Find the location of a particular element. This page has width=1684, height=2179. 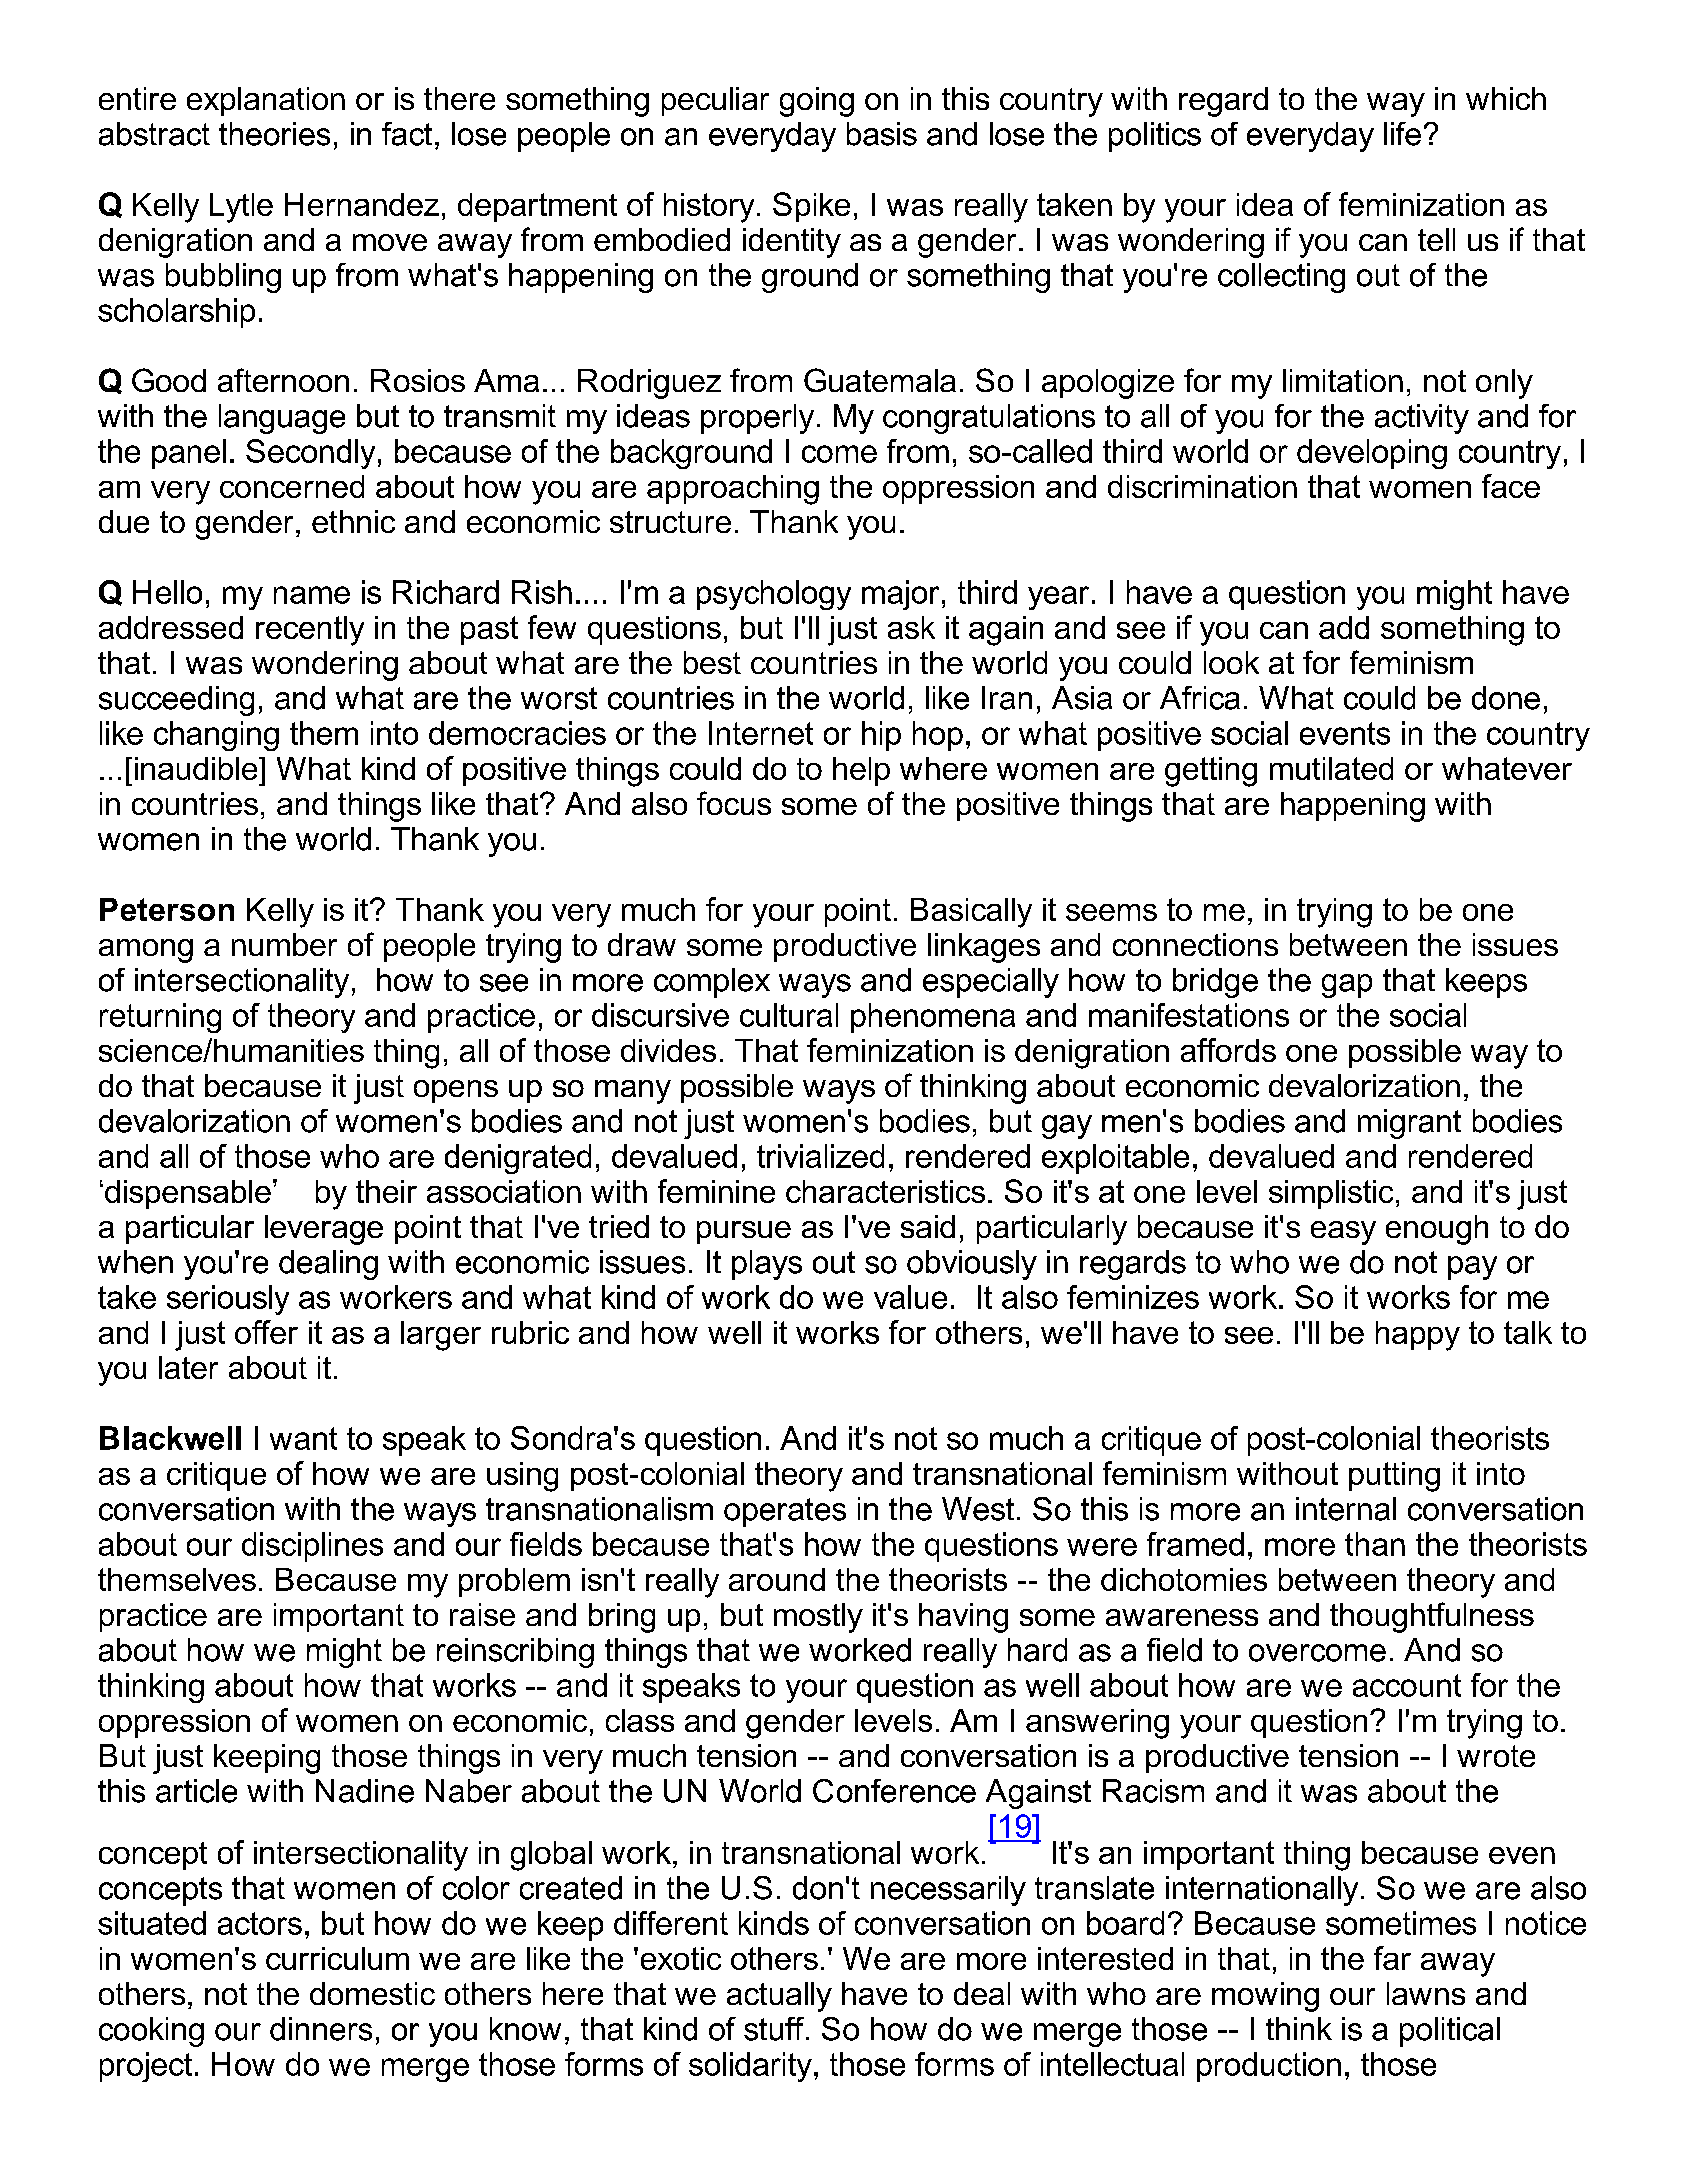

opens is located at coordinates (456, 1091).
